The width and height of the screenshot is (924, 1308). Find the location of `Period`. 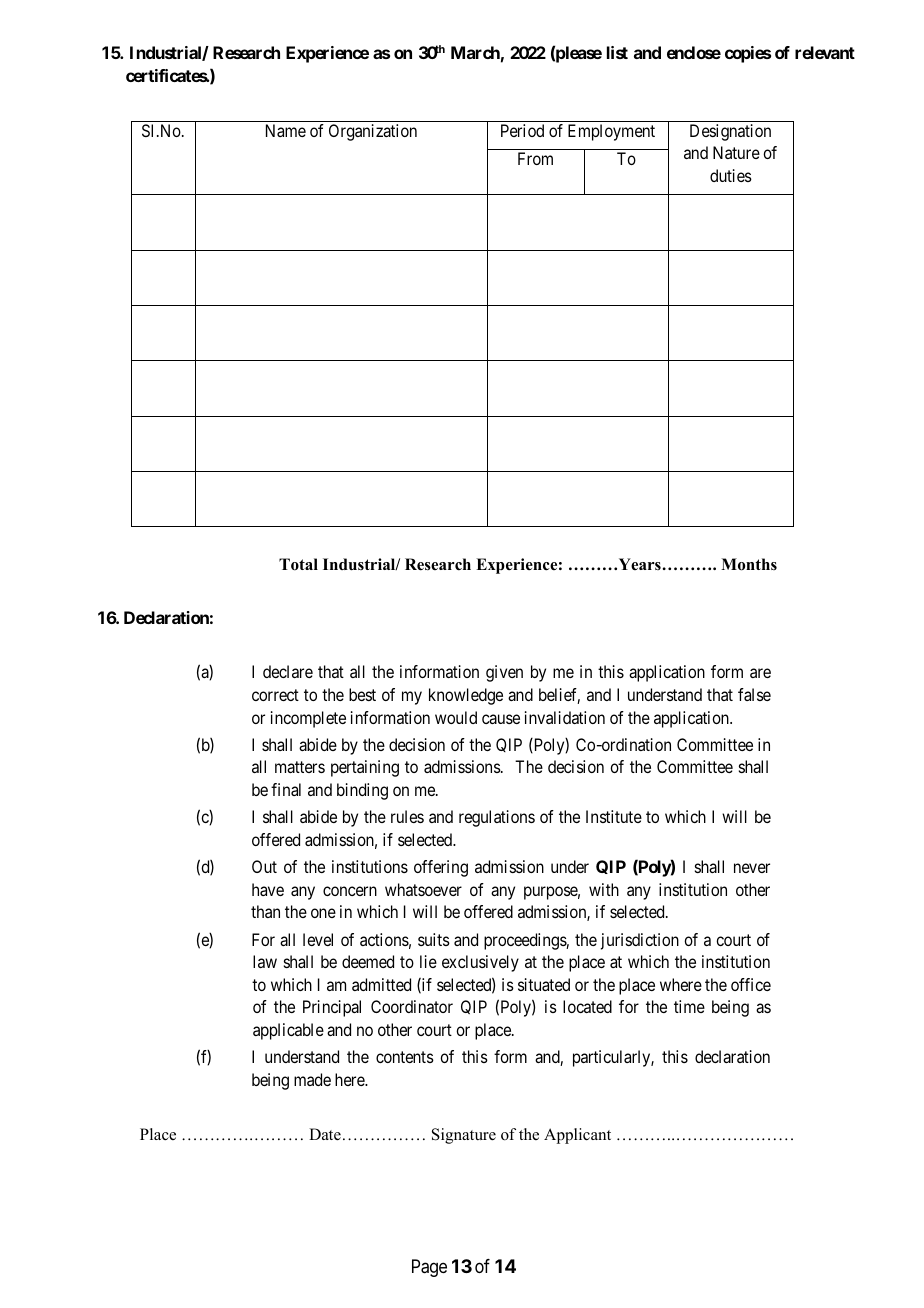

Period is located at coordinates (522, 130).
